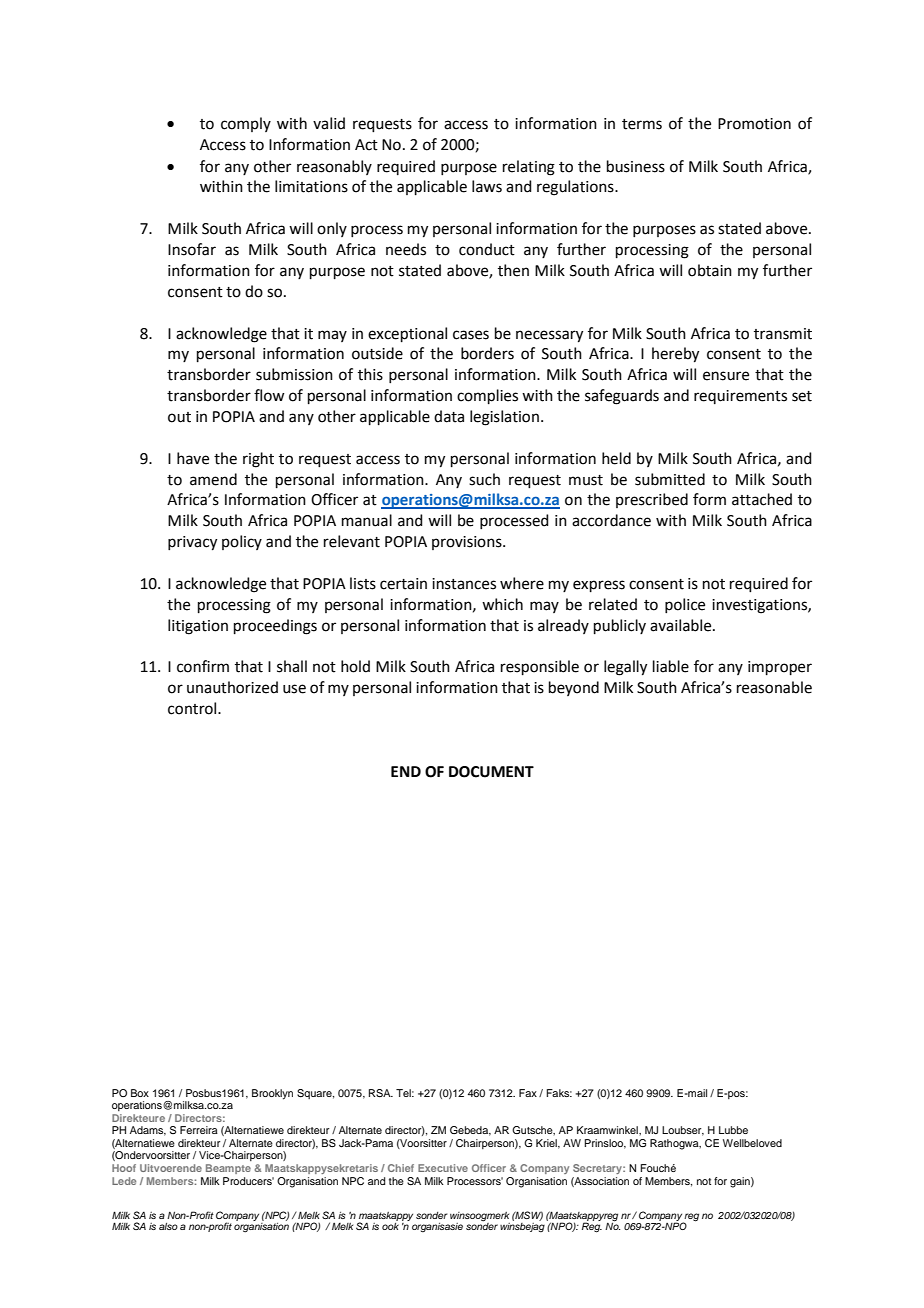  Describe the element at coordinates (754, 124) in the document. I see `Promotion` at that location.
